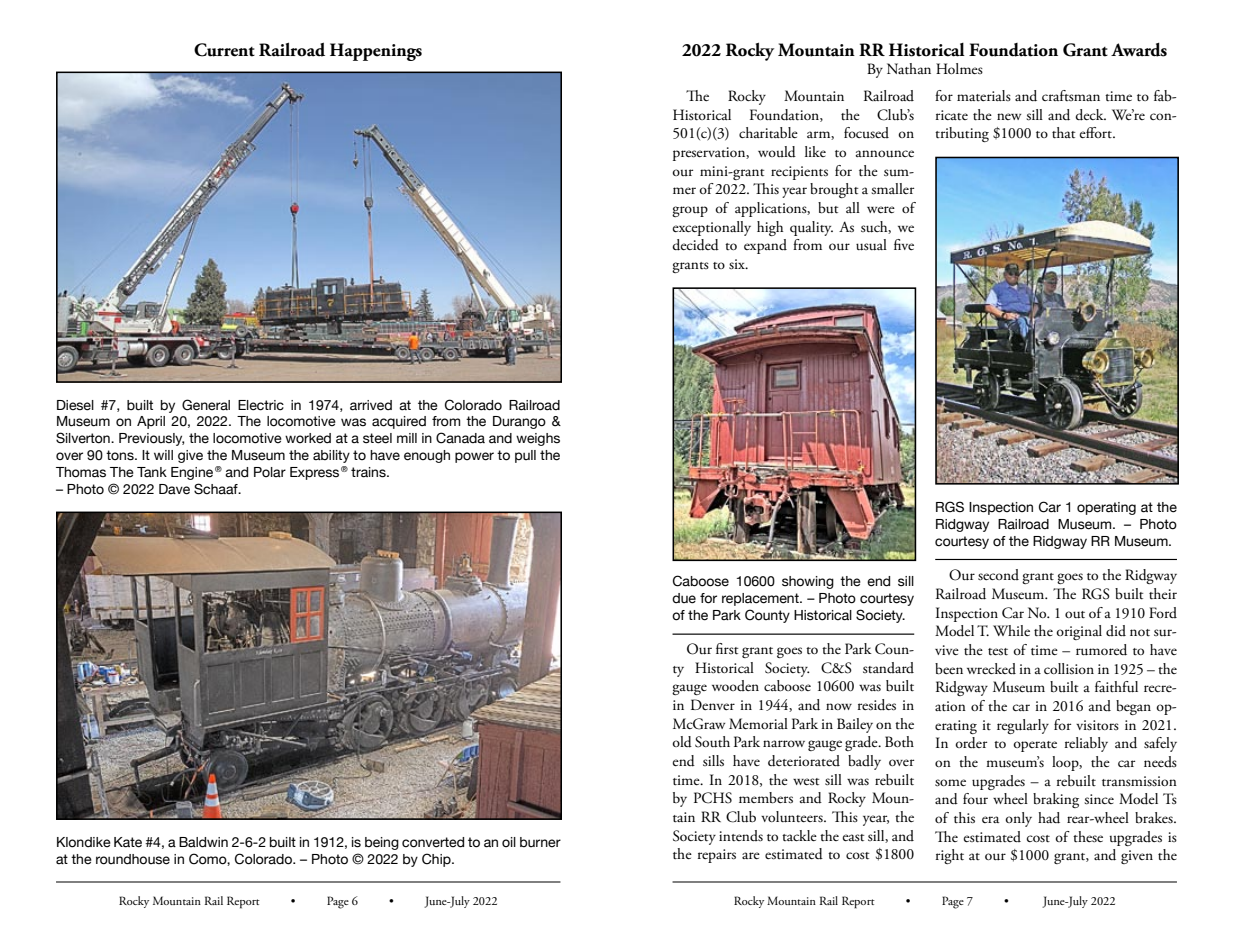 This image has height=952, width=1233. What do you see at coordinates (538, 439) in the image?
I see `weighs` at bounding box center [538, 439].
